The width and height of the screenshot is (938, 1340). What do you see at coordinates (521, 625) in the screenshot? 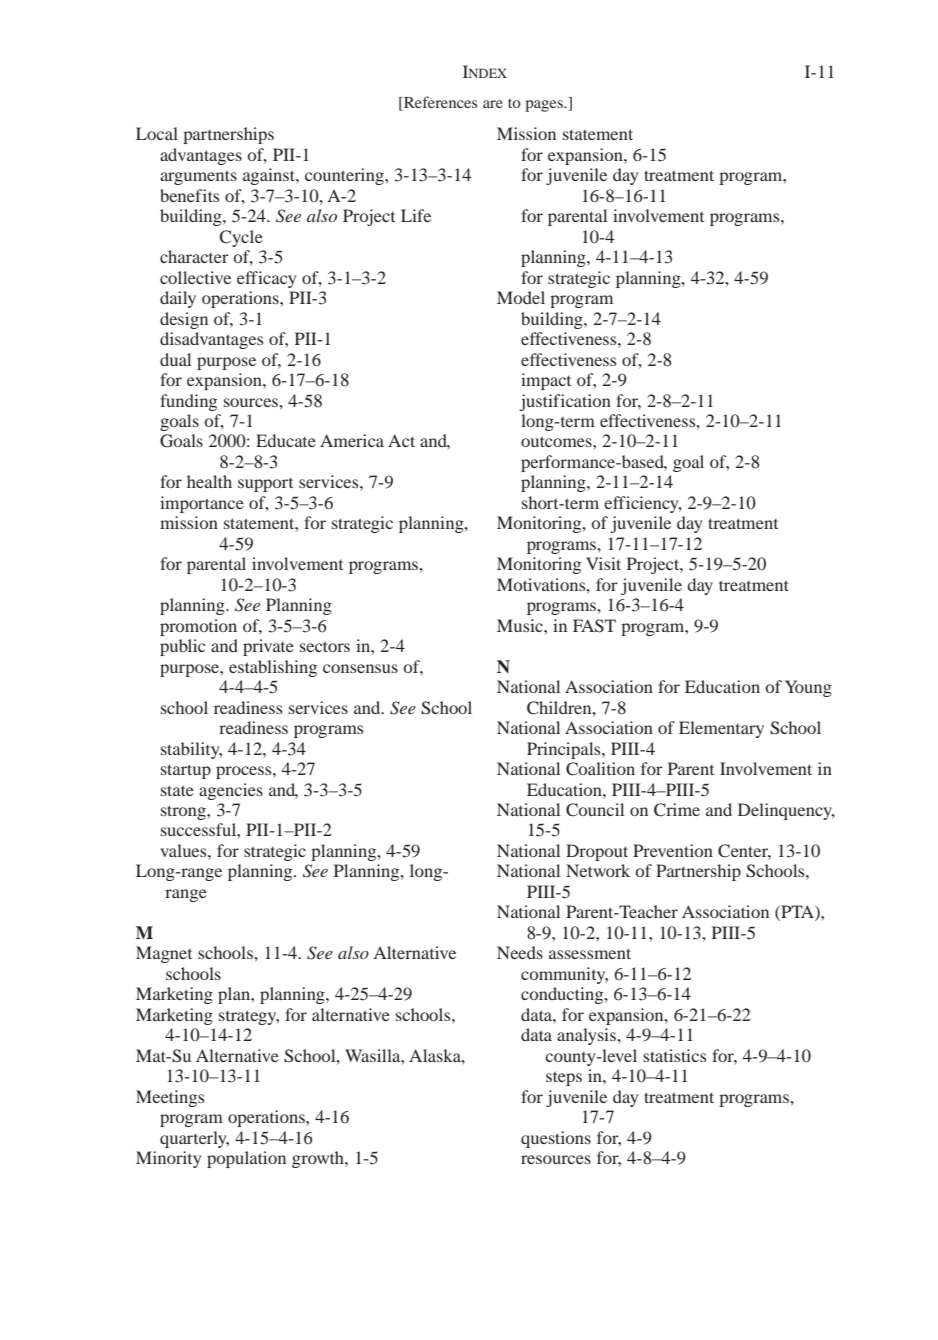
I see `Music` at bounding box center [521, 625].
